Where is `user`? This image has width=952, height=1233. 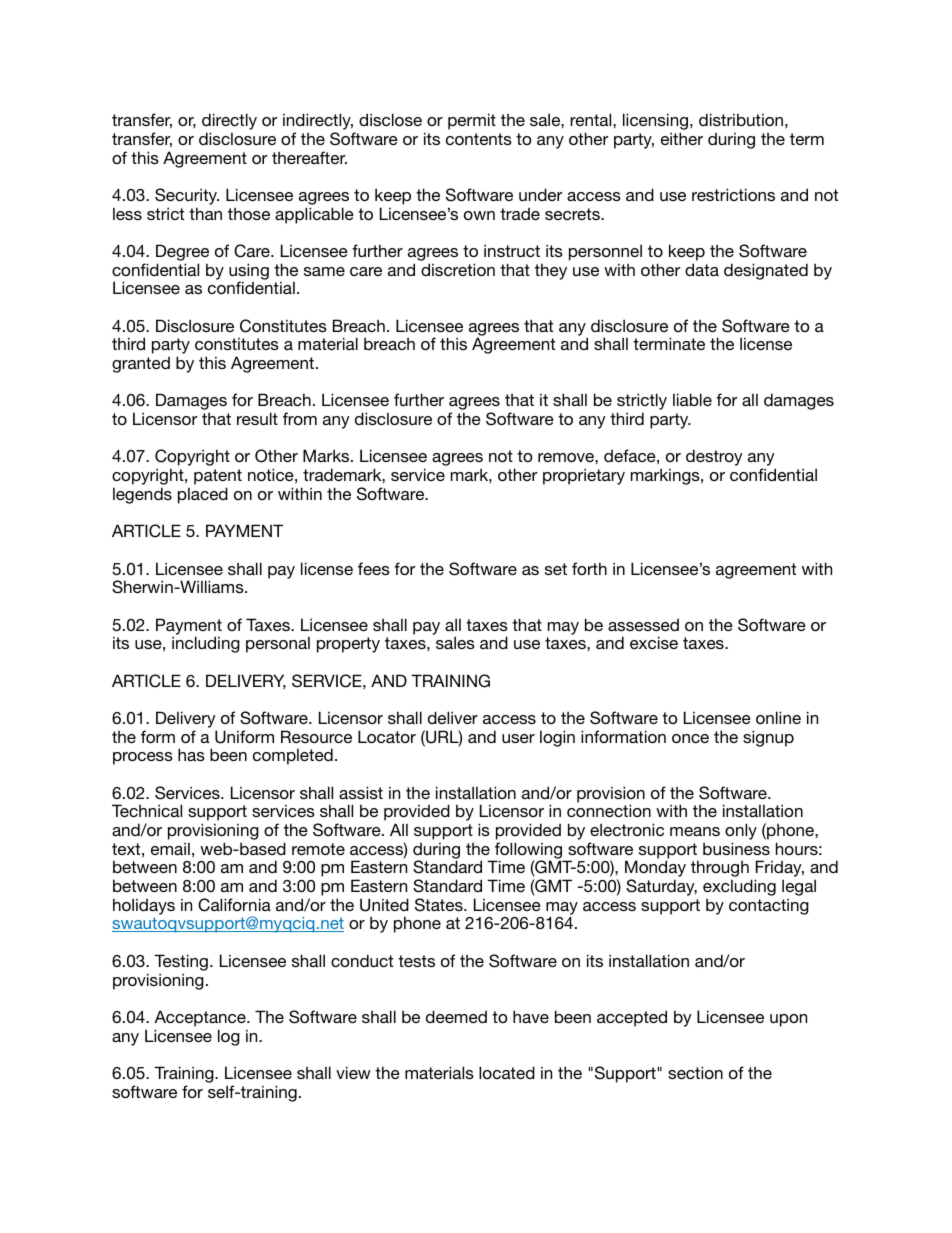
user is located at coordinates (518, 738).
